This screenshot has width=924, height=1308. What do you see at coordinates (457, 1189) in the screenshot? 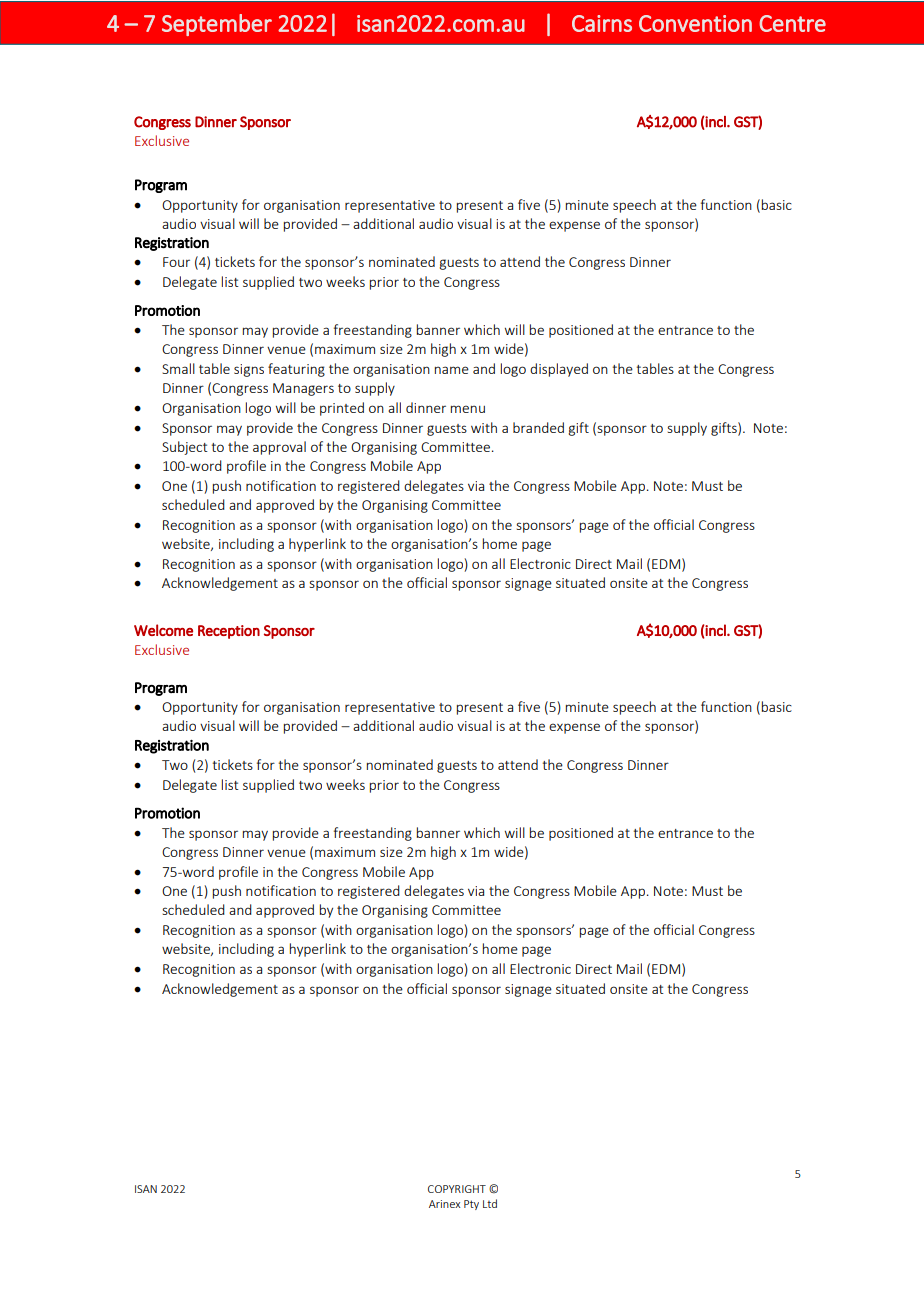
I see `COPYRIGHT` at bounding box center [457, 1189].
